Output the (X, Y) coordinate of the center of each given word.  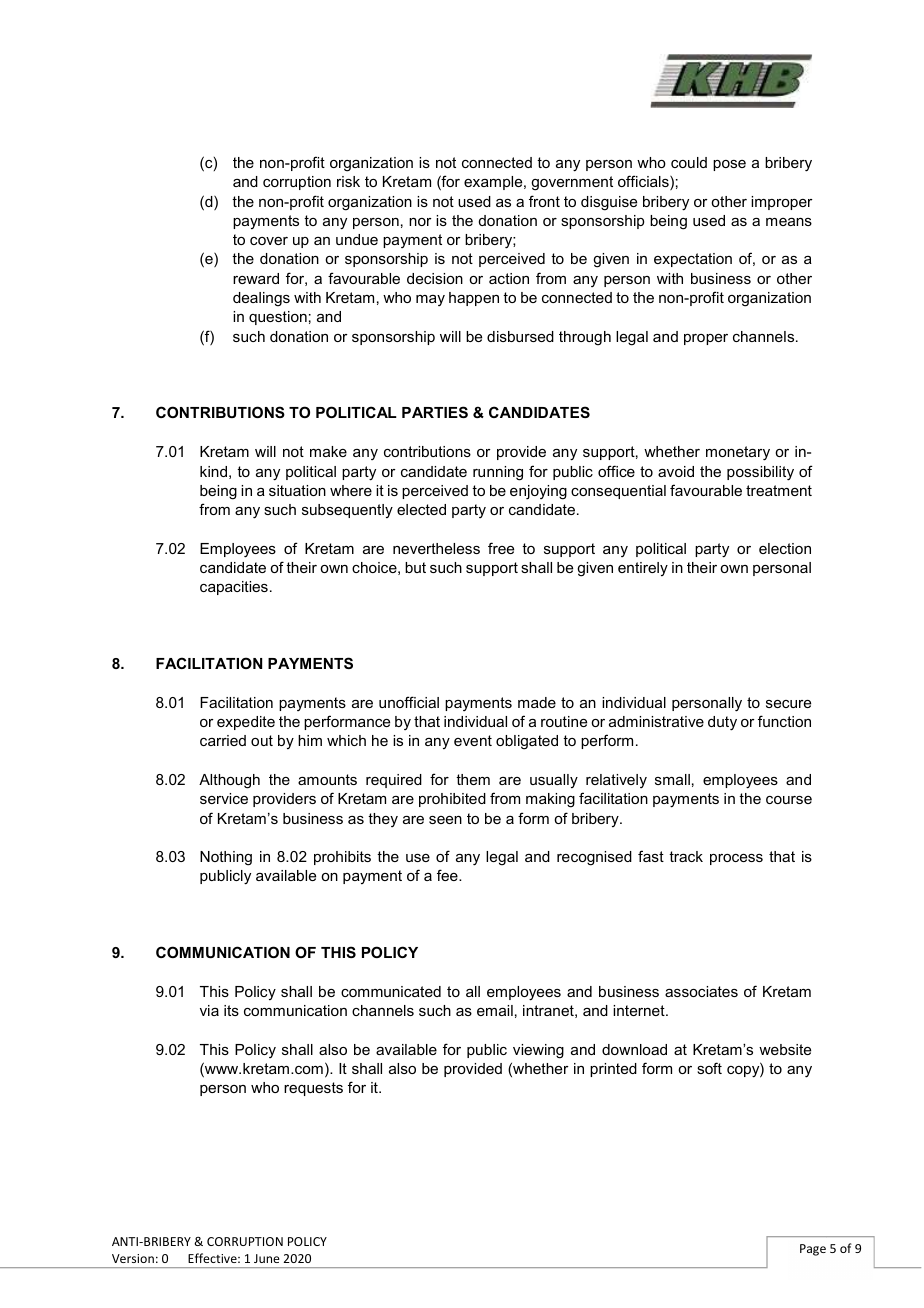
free (501, 548)
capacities (234, 588)
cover (269, 241)
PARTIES (435, 412)
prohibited (452, 800)
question (278, 318)
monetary (738, 453)
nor (420, 222)
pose (729, 165)
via (209, 1010)
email (495, 1010)
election (785, 548)
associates (701, 991)
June (267, 1258)
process (736, 859)
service (224, 798)
